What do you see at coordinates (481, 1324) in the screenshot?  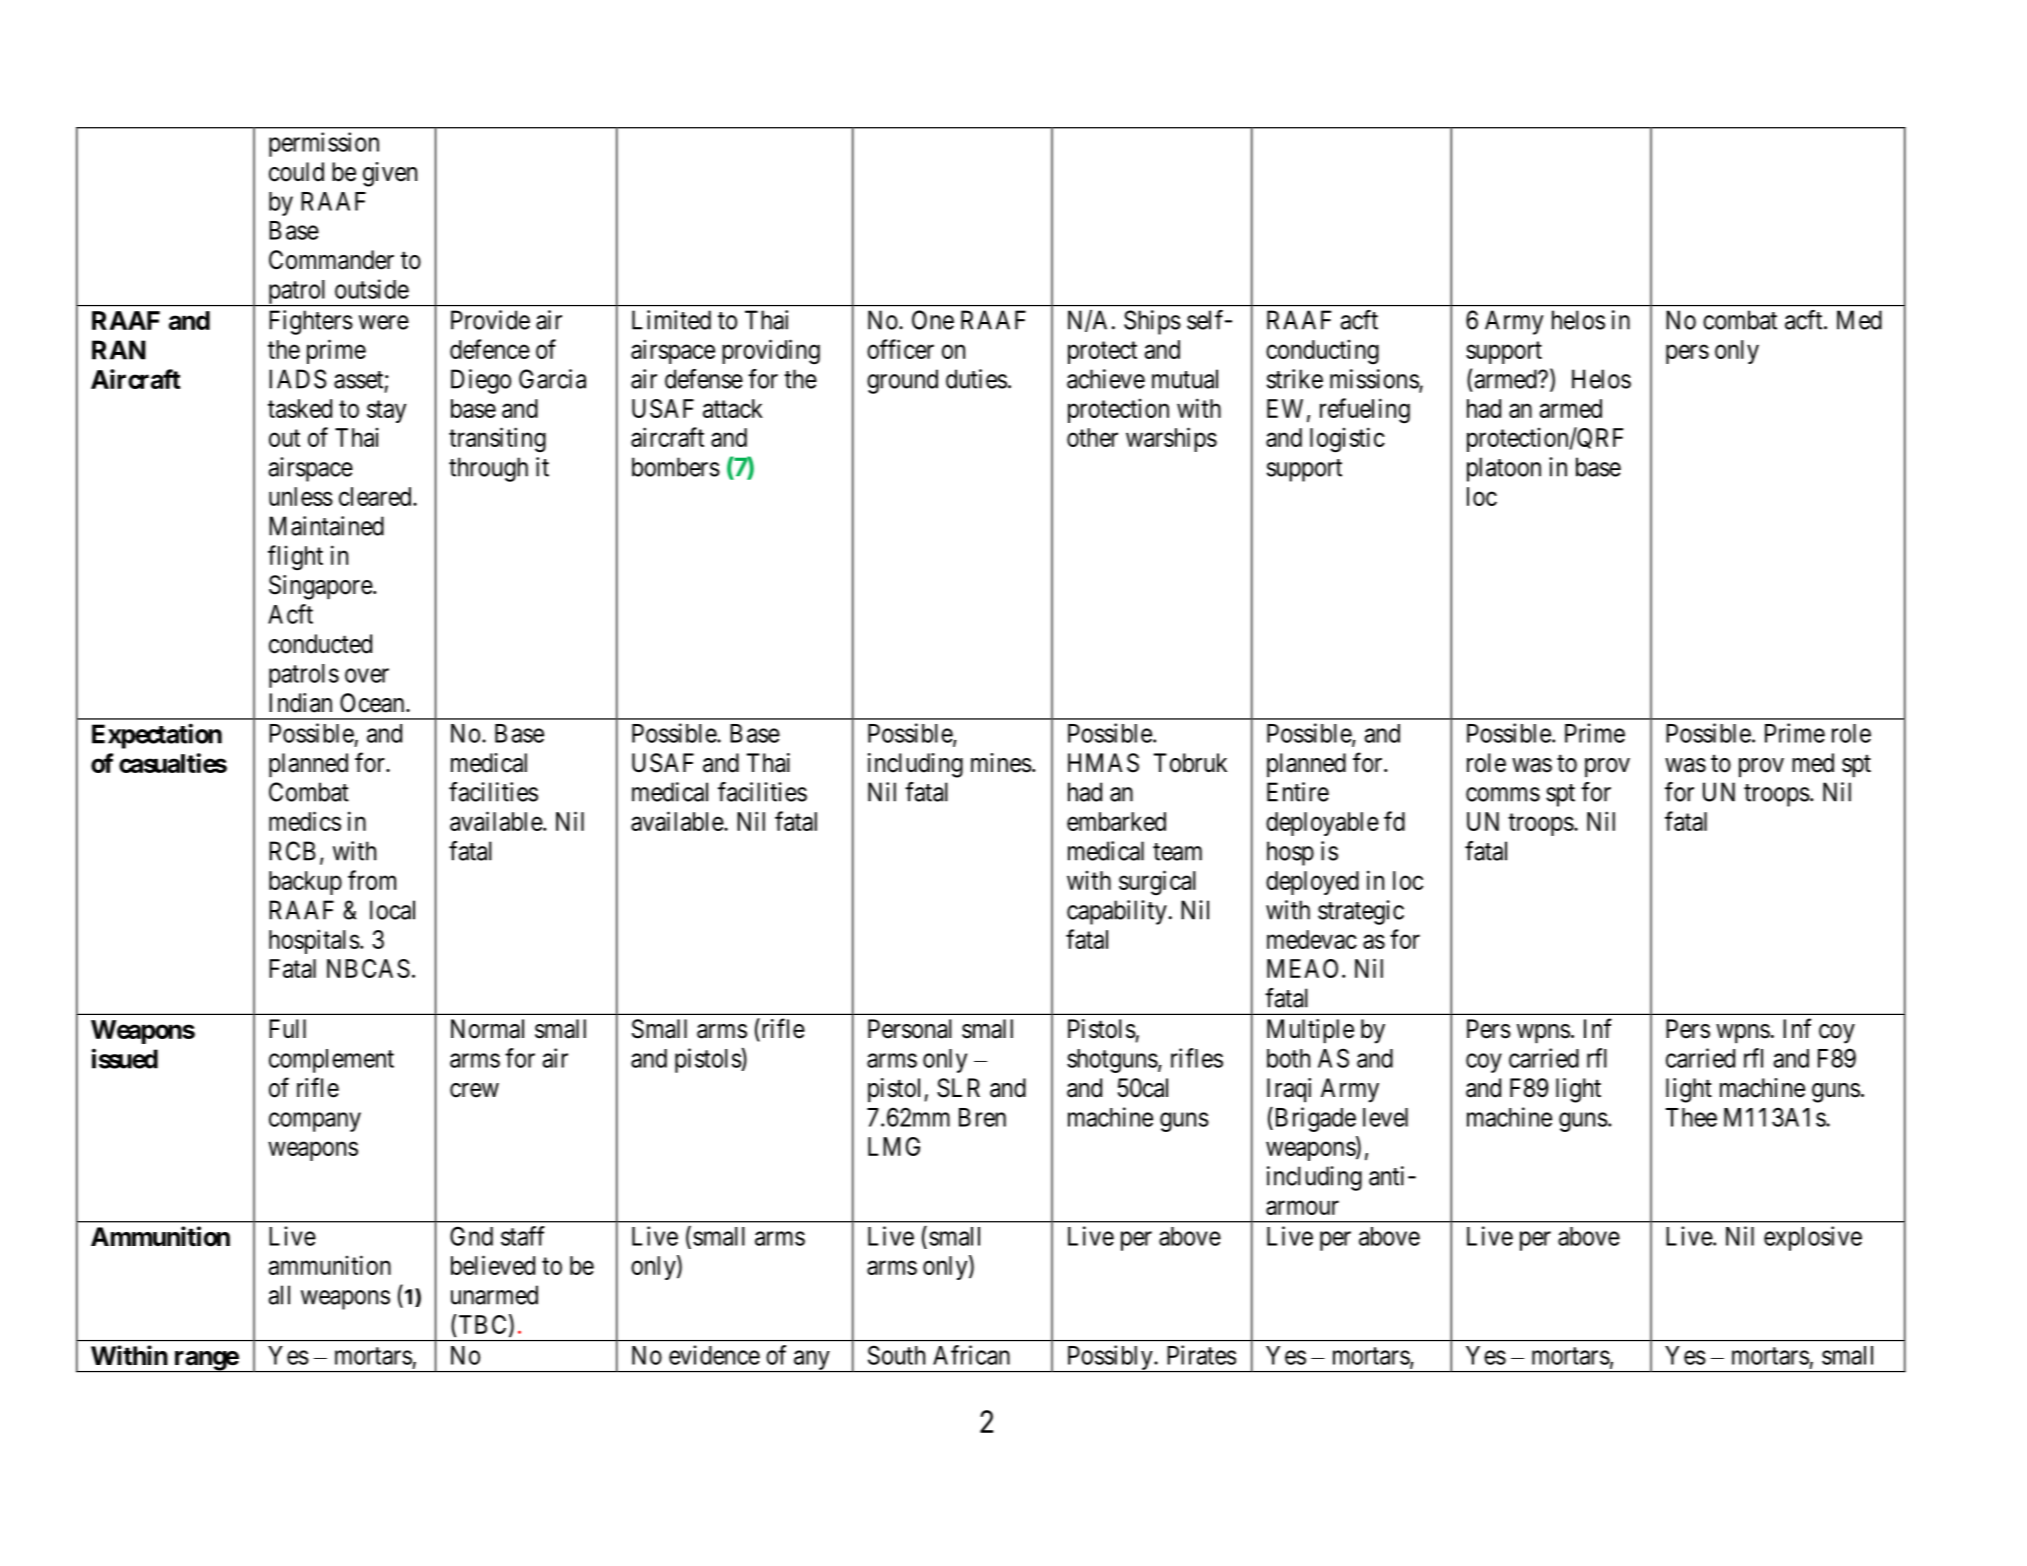 I see `TBC` at bounding box center [481, 1324].
